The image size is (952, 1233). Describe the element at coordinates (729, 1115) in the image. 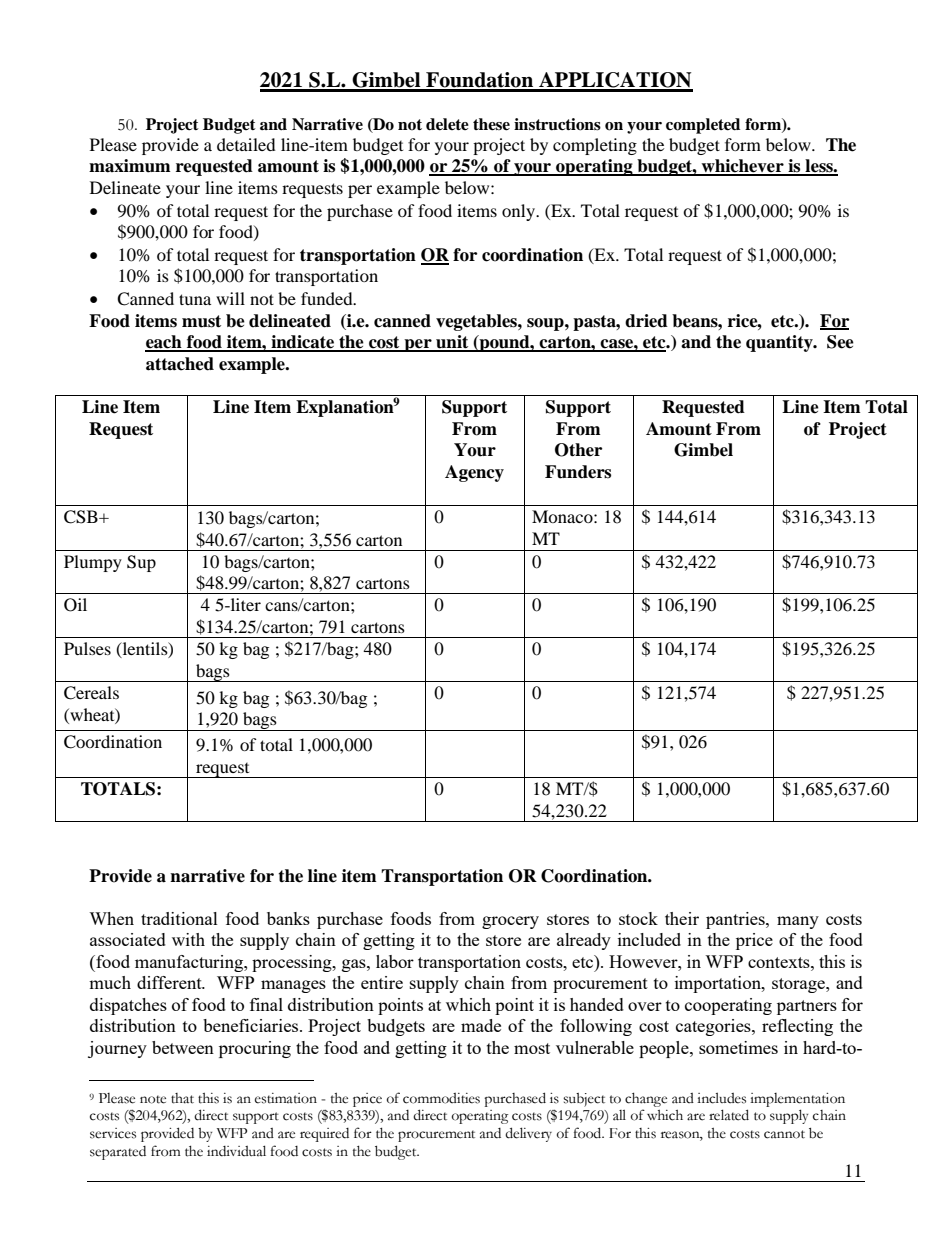

I see `related` at that location.
